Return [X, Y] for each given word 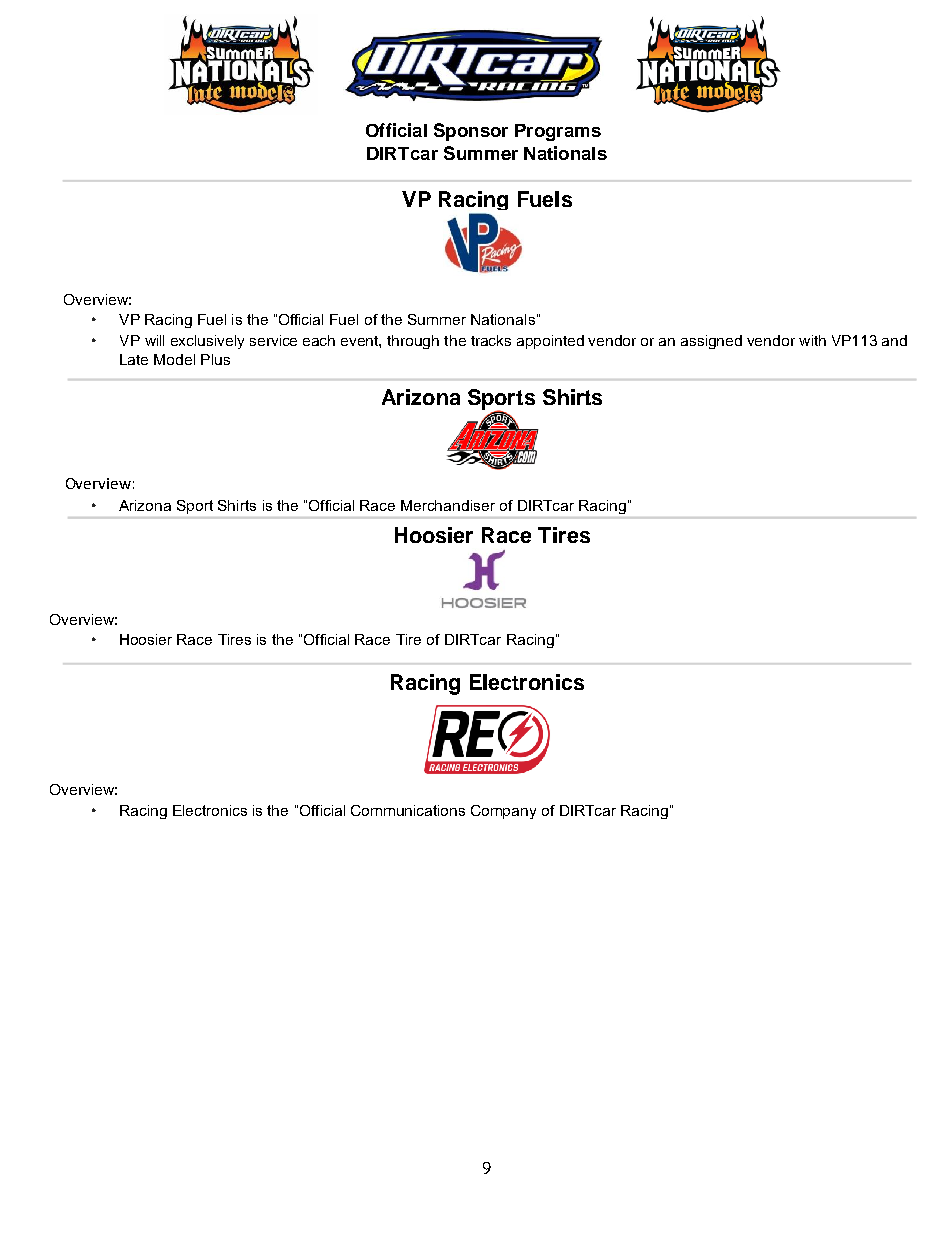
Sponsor [471, 132]
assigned [711, 342]
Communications [408, 810]
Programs [558, 132]
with [812, 340]
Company [503, 812]
